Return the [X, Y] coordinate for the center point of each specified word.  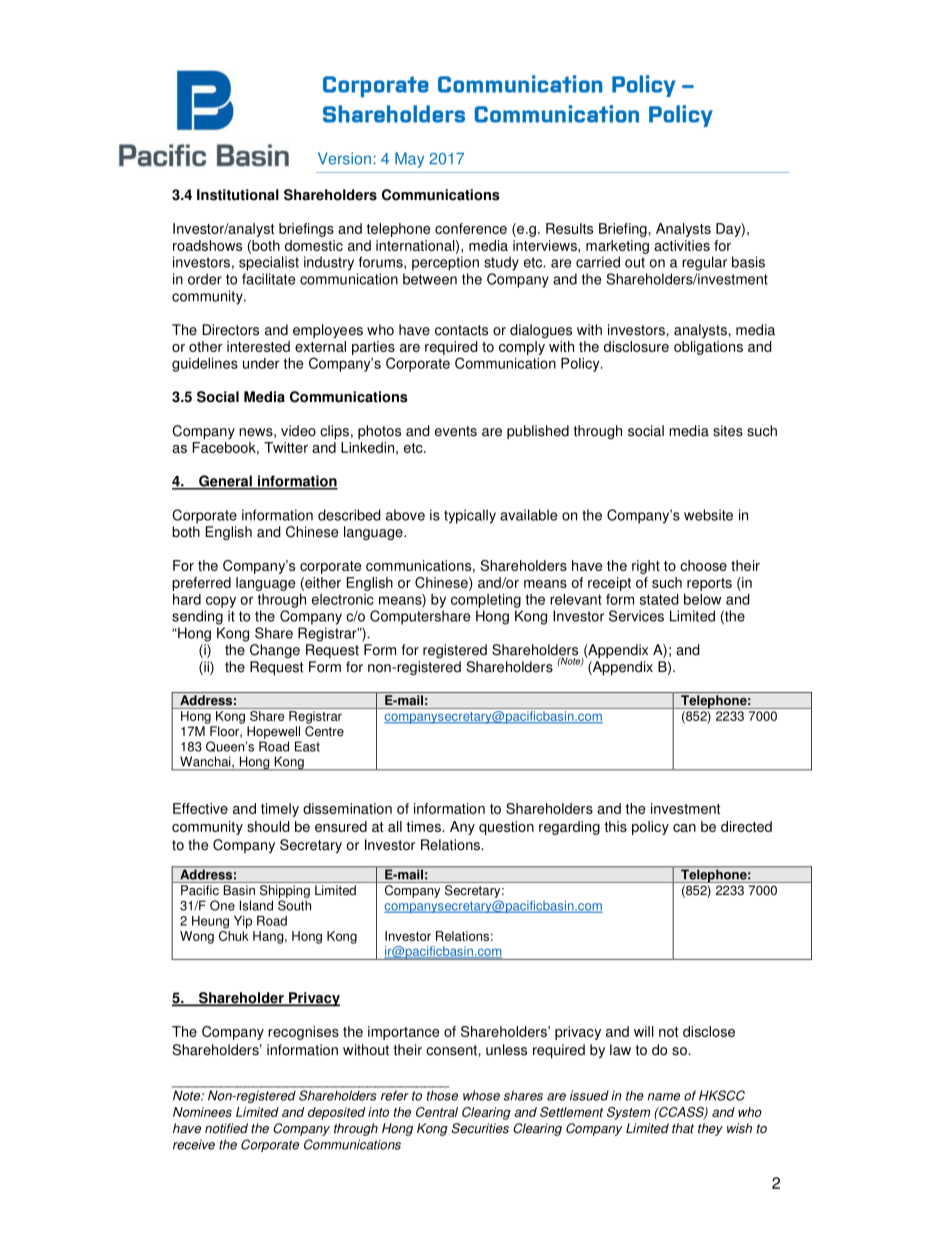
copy [221, 602]
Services [636, 616]
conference [471, 228]
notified [226, 1128]
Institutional [238, 195]
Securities [480, 1128]
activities [682, 245]
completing [486, 601]
